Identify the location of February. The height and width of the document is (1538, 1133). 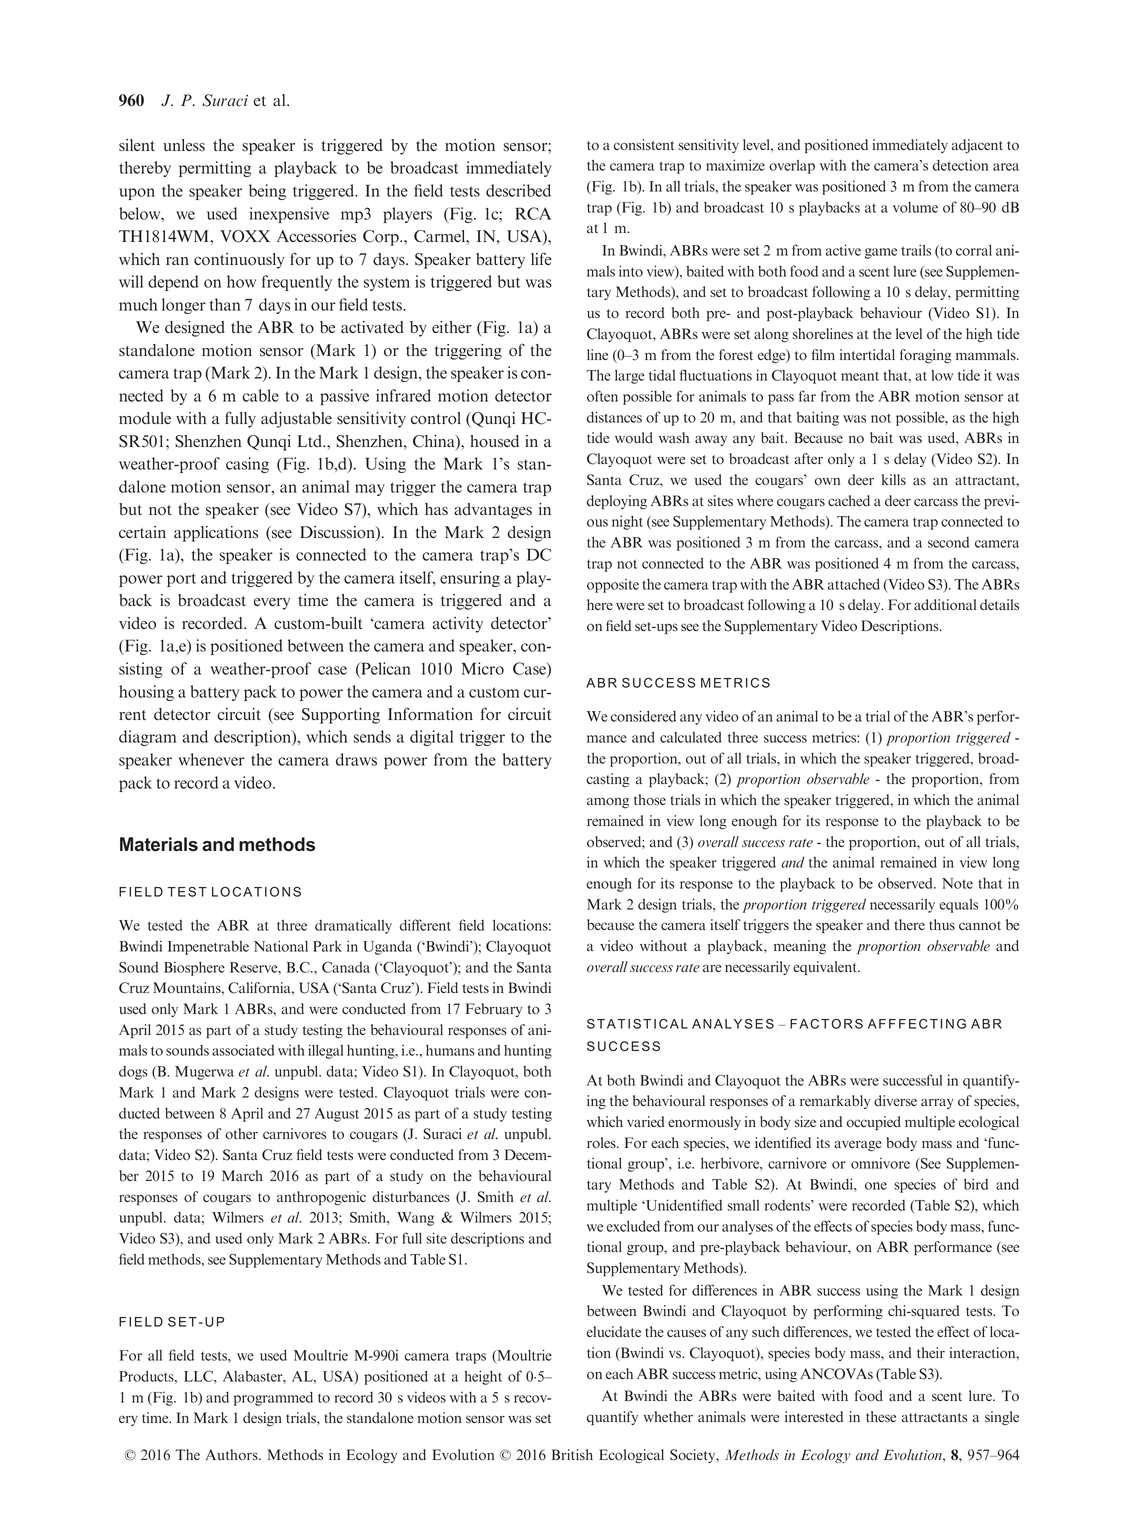
(494, 1010).
